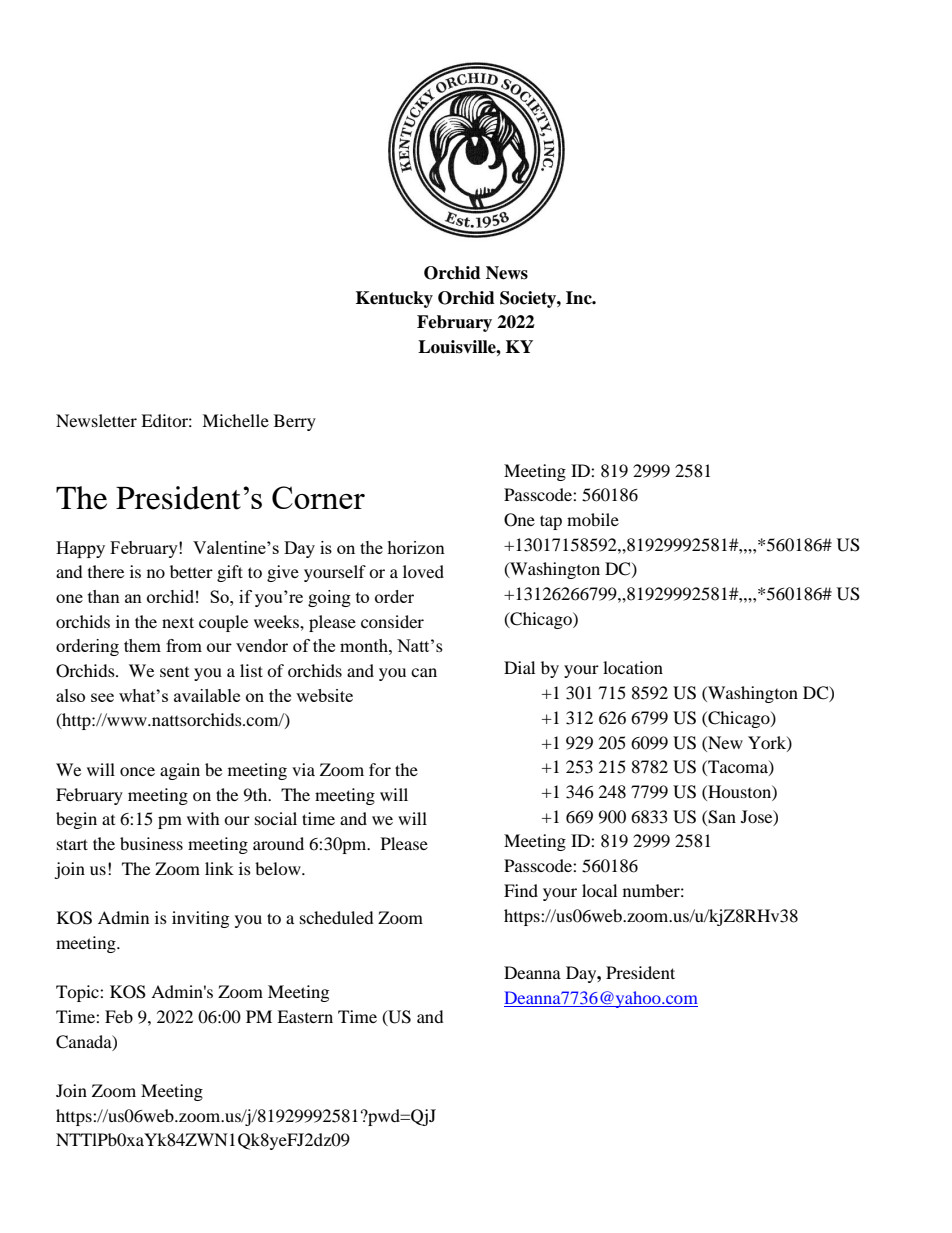 The width and height of the screenshot is (952, 1233). Describe the element at coordinates (551, 522) in the screenshot. I see `tap` at that location.
